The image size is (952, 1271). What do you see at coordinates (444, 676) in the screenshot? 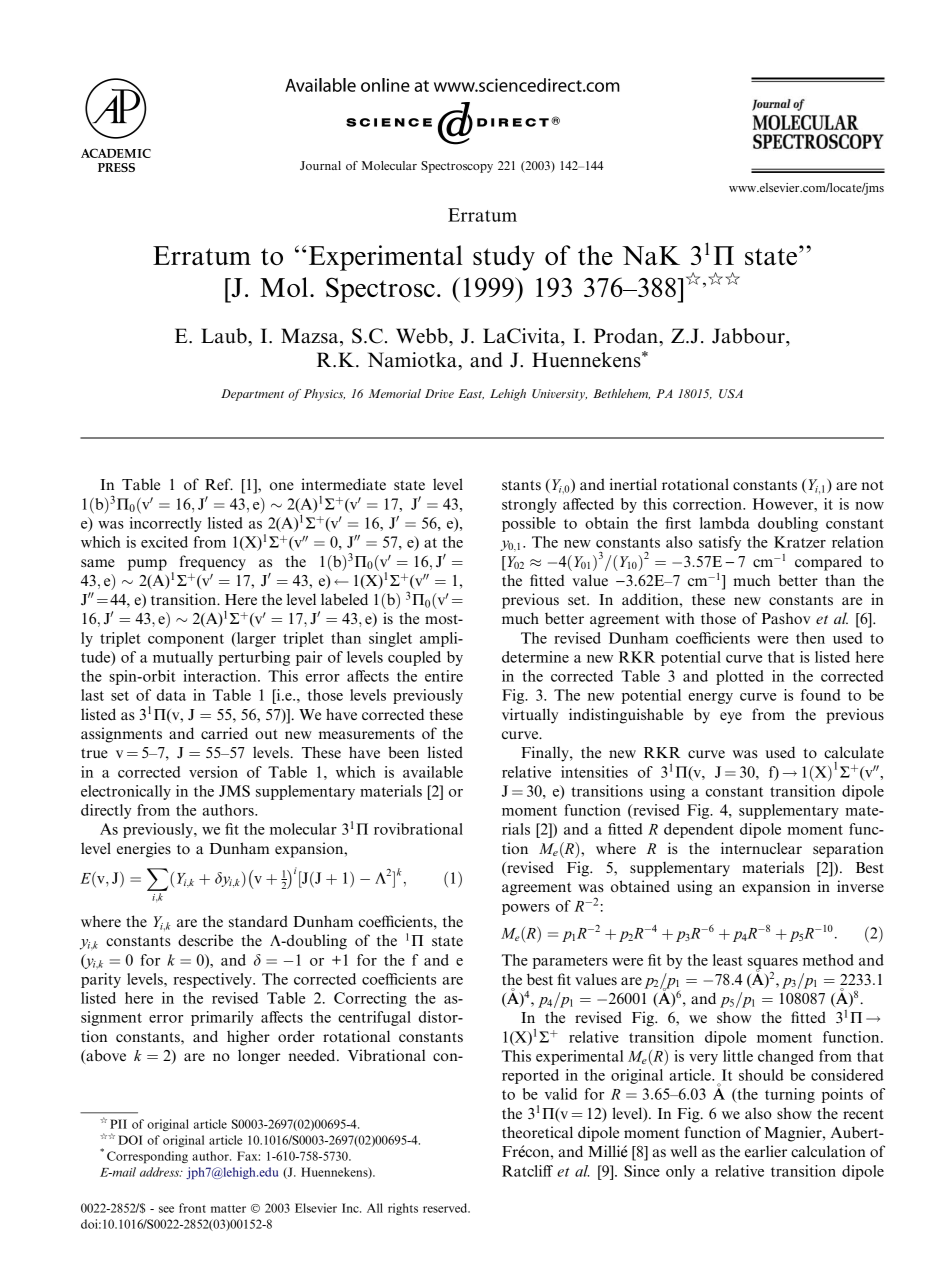
I see `entire` at bounding box center [444, 676].
